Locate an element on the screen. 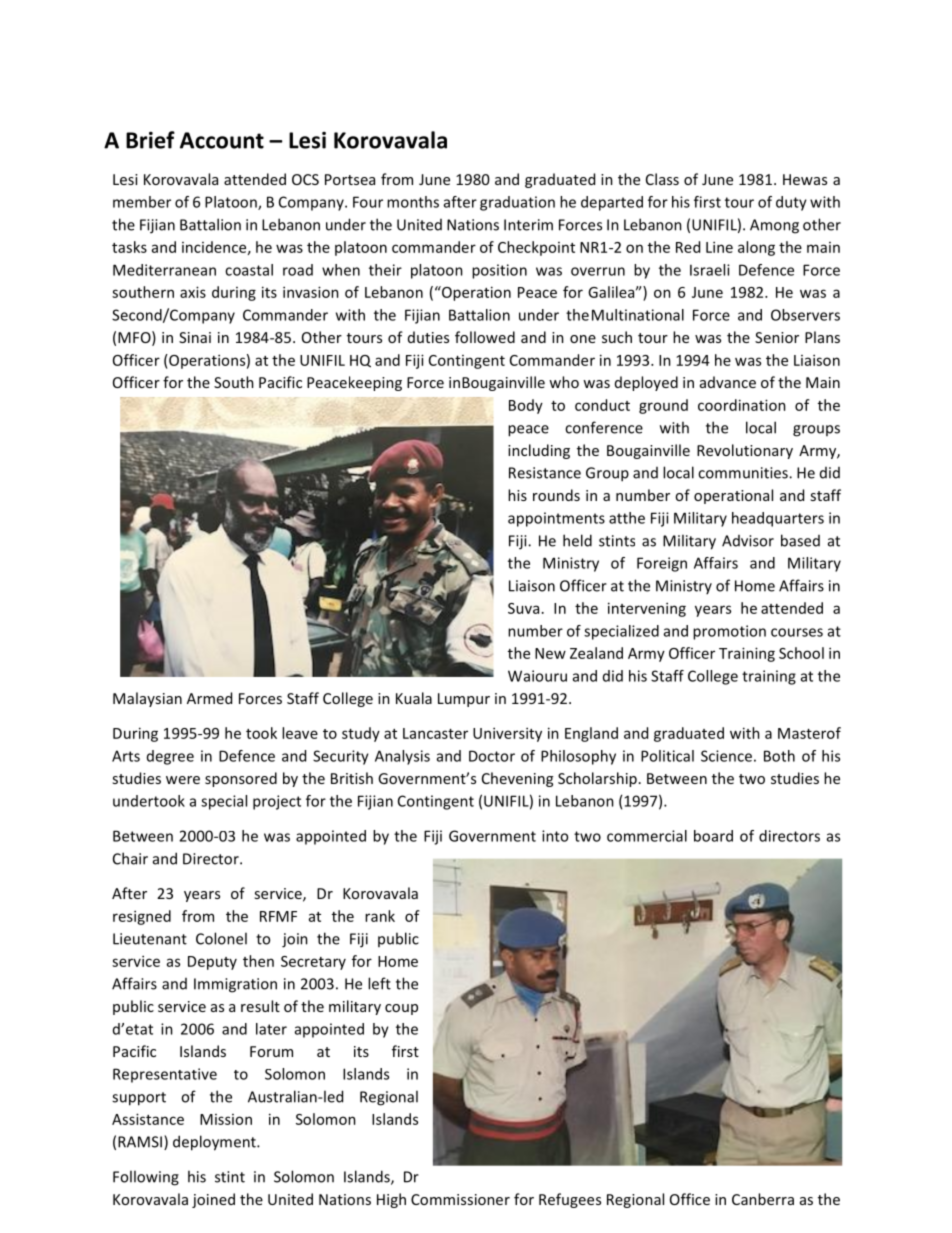 This screenshot has height=1233, width=952. Armed is located at coordinates (209, 698).
